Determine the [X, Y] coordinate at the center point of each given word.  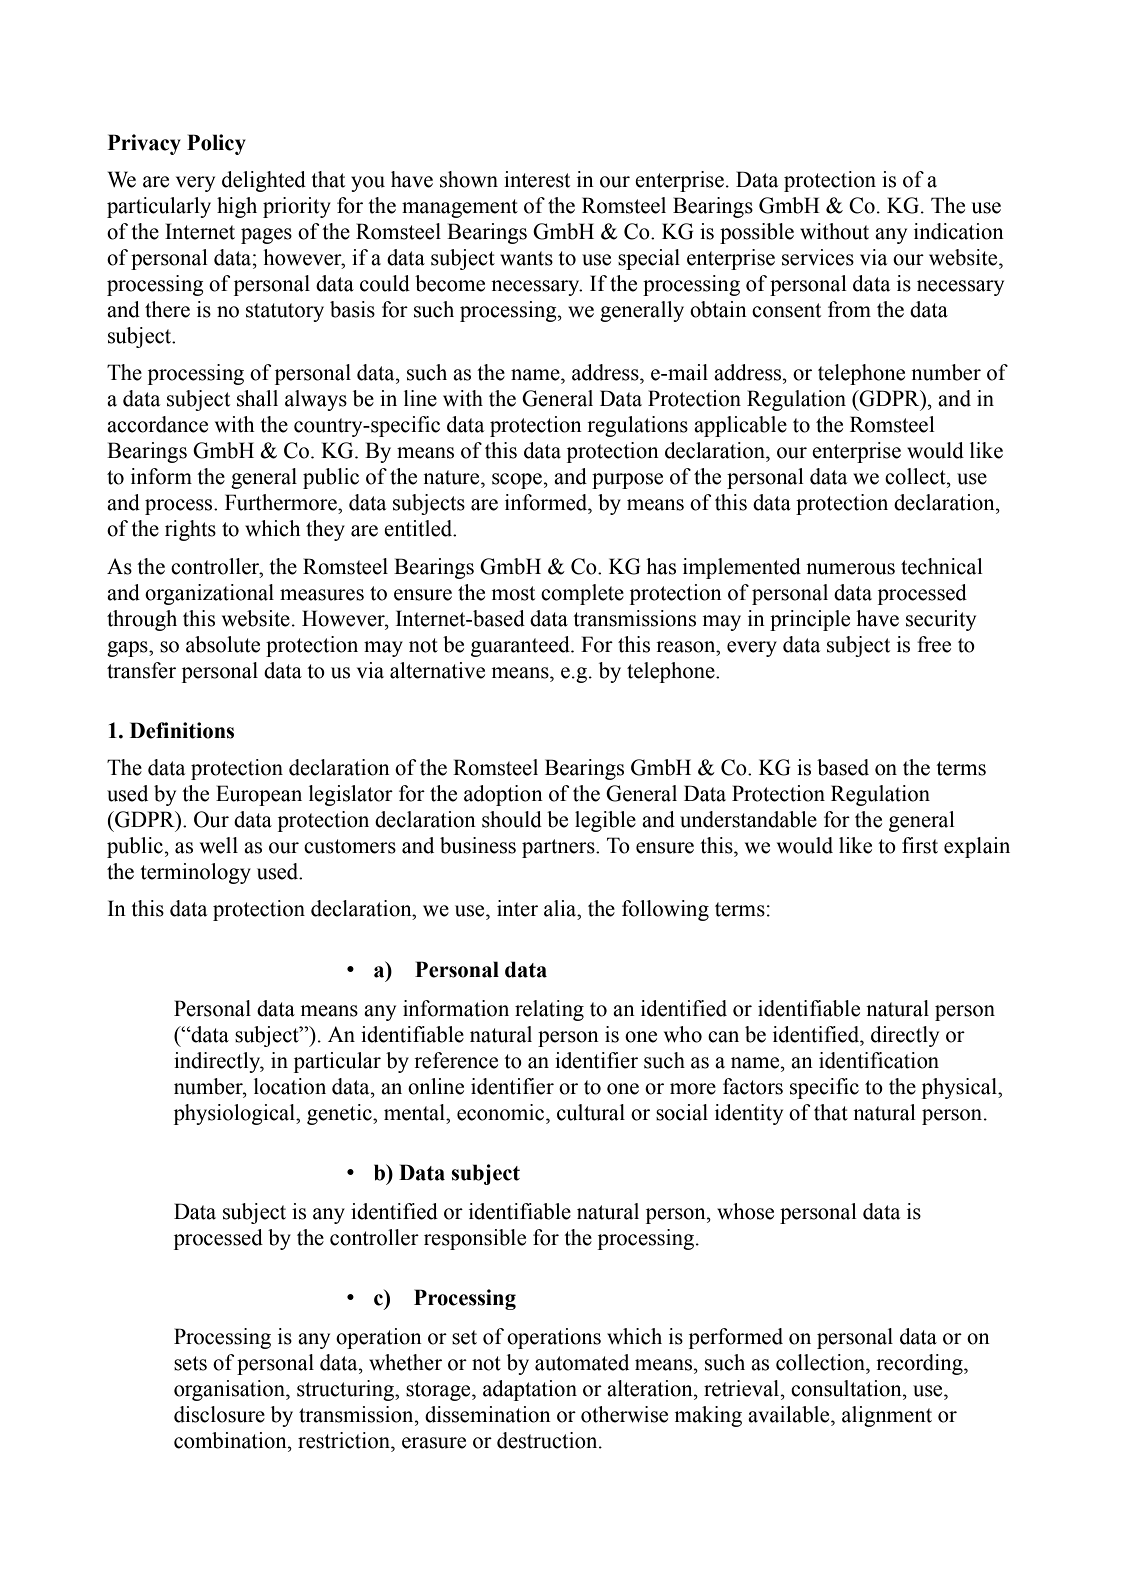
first [920, 845]
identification [879, 1060]
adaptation [530, 1390]
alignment [887, 1416]
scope [517, 481]
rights [190, 530]
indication [959, 231]
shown [469, 179]
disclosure [219, 1414]
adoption [503, 795]
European [259, 795]
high [237, 207]
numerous [850, 569]
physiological [235, 1114]
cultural [591, 1112]
